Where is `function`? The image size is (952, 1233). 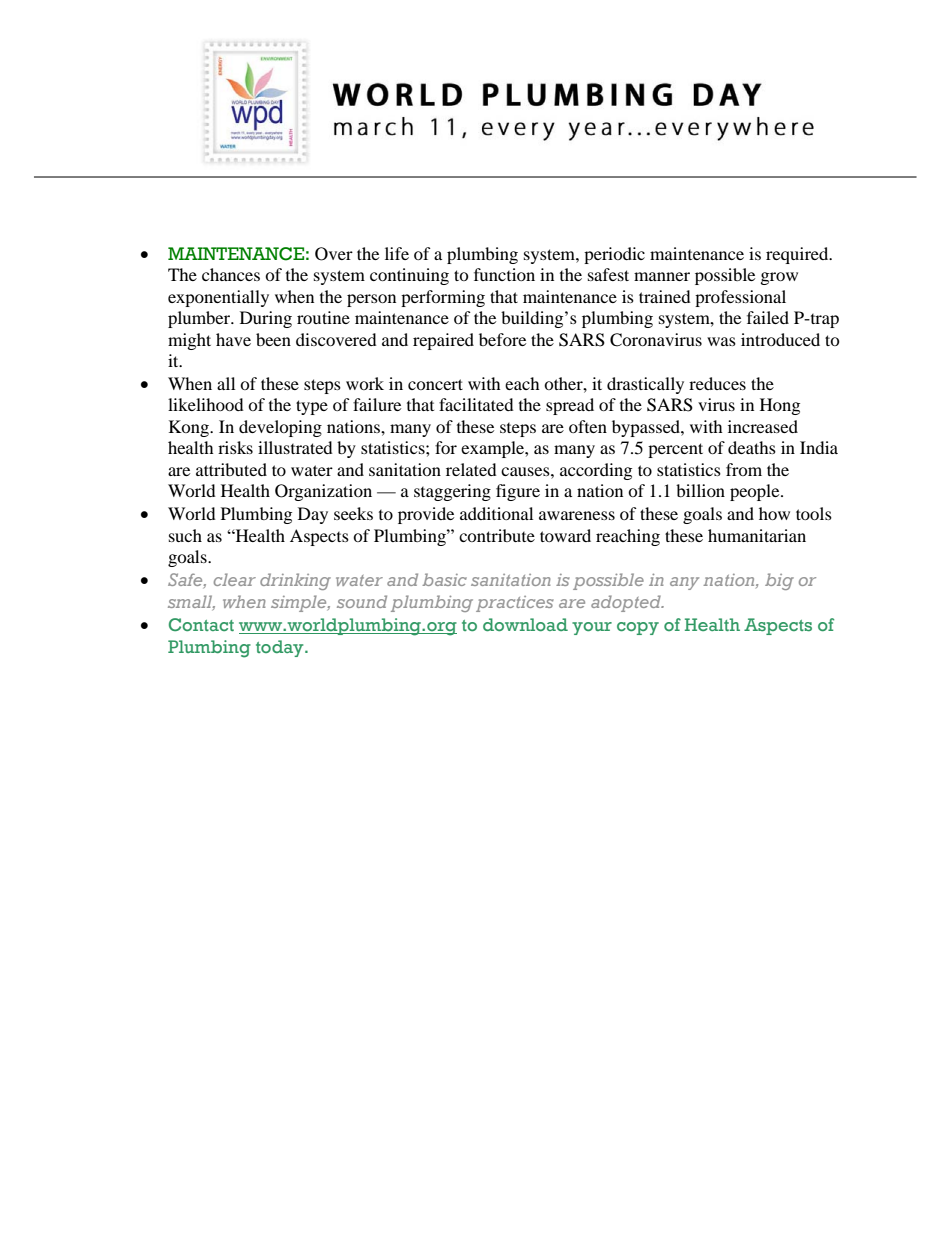 function is located at coordinates (504, 274).
